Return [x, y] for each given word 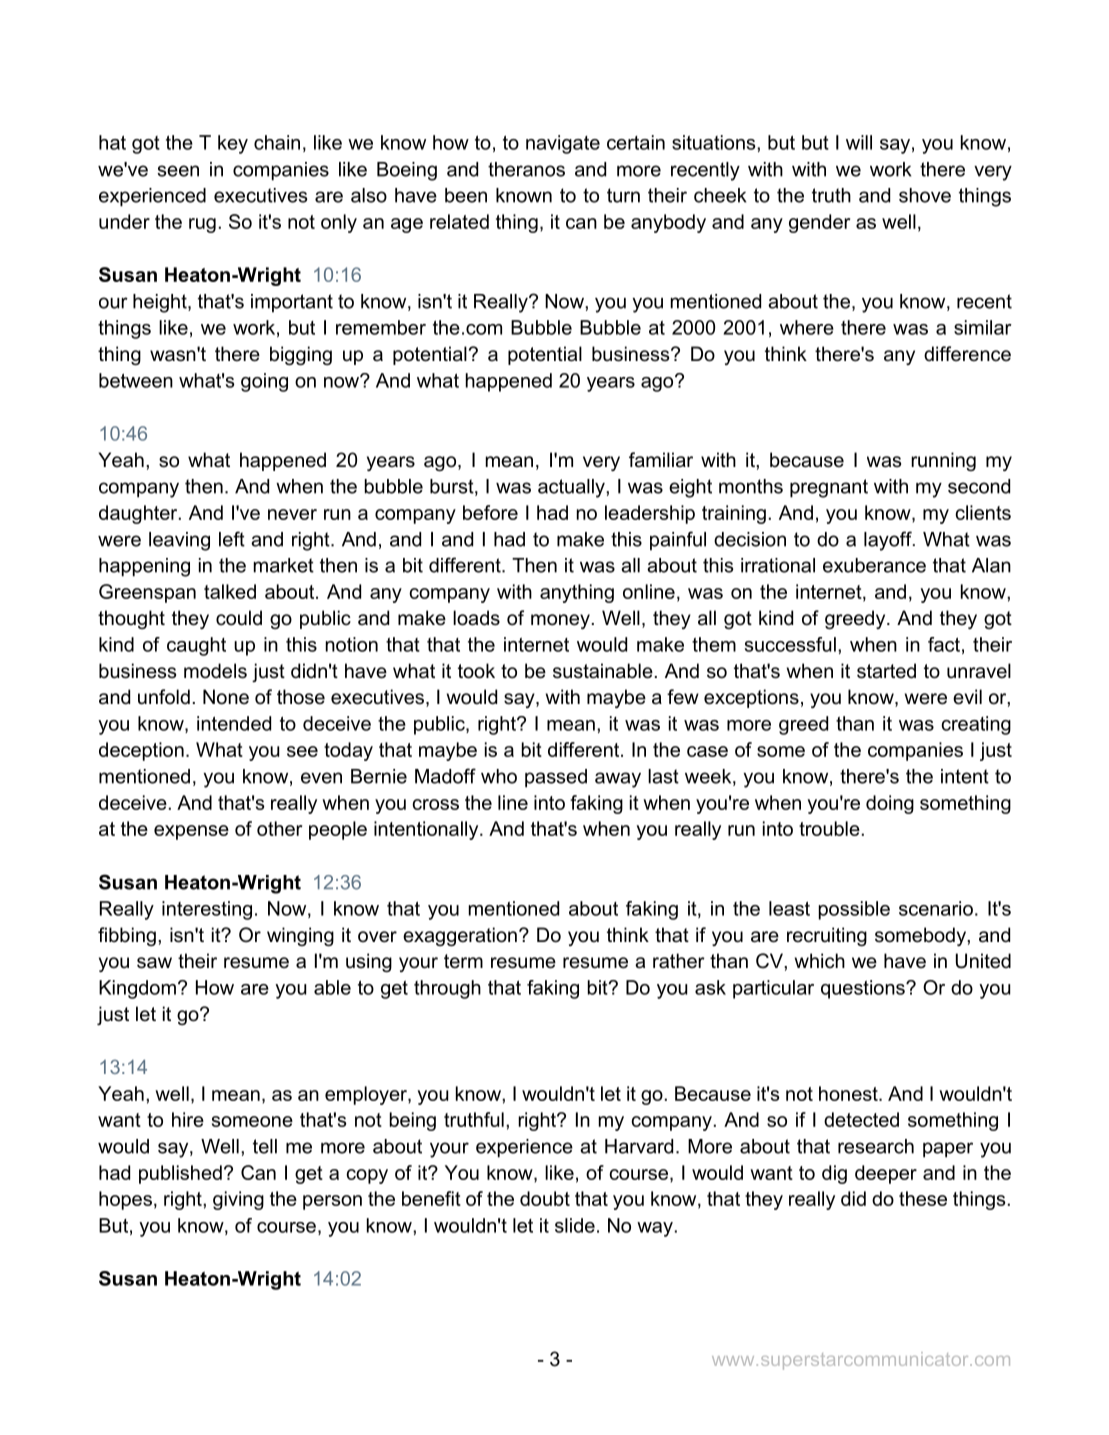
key [233, 144]
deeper [886, 1174]
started [886, 671]
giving [238, 1200]
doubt [545, 1198]
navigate [563, 144]
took [476, 671]
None [226, 697]
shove [925, 195]
